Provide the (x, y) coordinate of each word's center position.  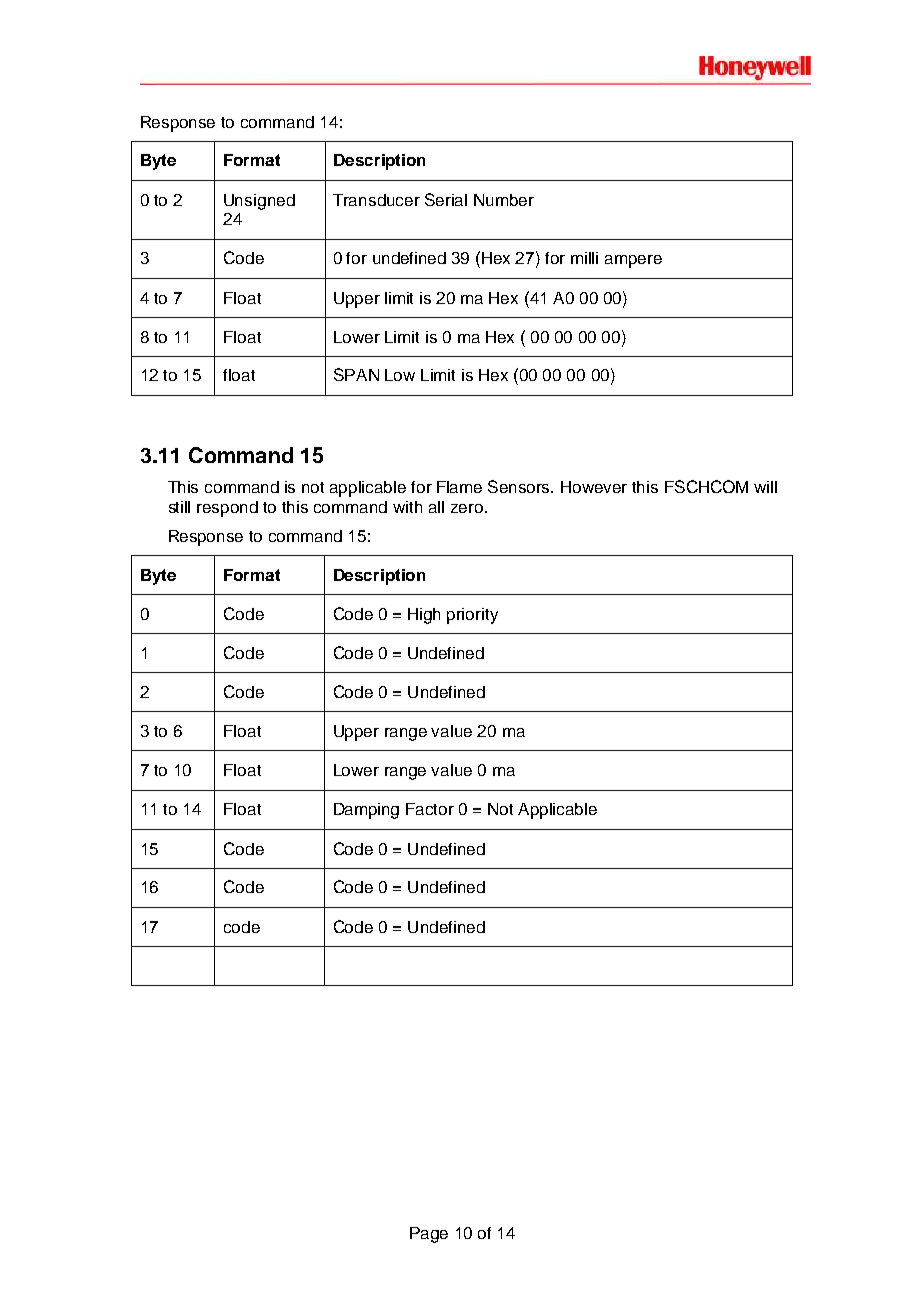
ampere (633, 261)
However (594, 487)
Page (429, 1235)
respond (227, 509)
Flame (459, 487)
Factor (430, 809)
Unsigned (259, 202)
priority (472, 616)
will (765, 487)
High (424, 616)
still (179, 507)
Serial (446, 199)
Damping (366, 811)
